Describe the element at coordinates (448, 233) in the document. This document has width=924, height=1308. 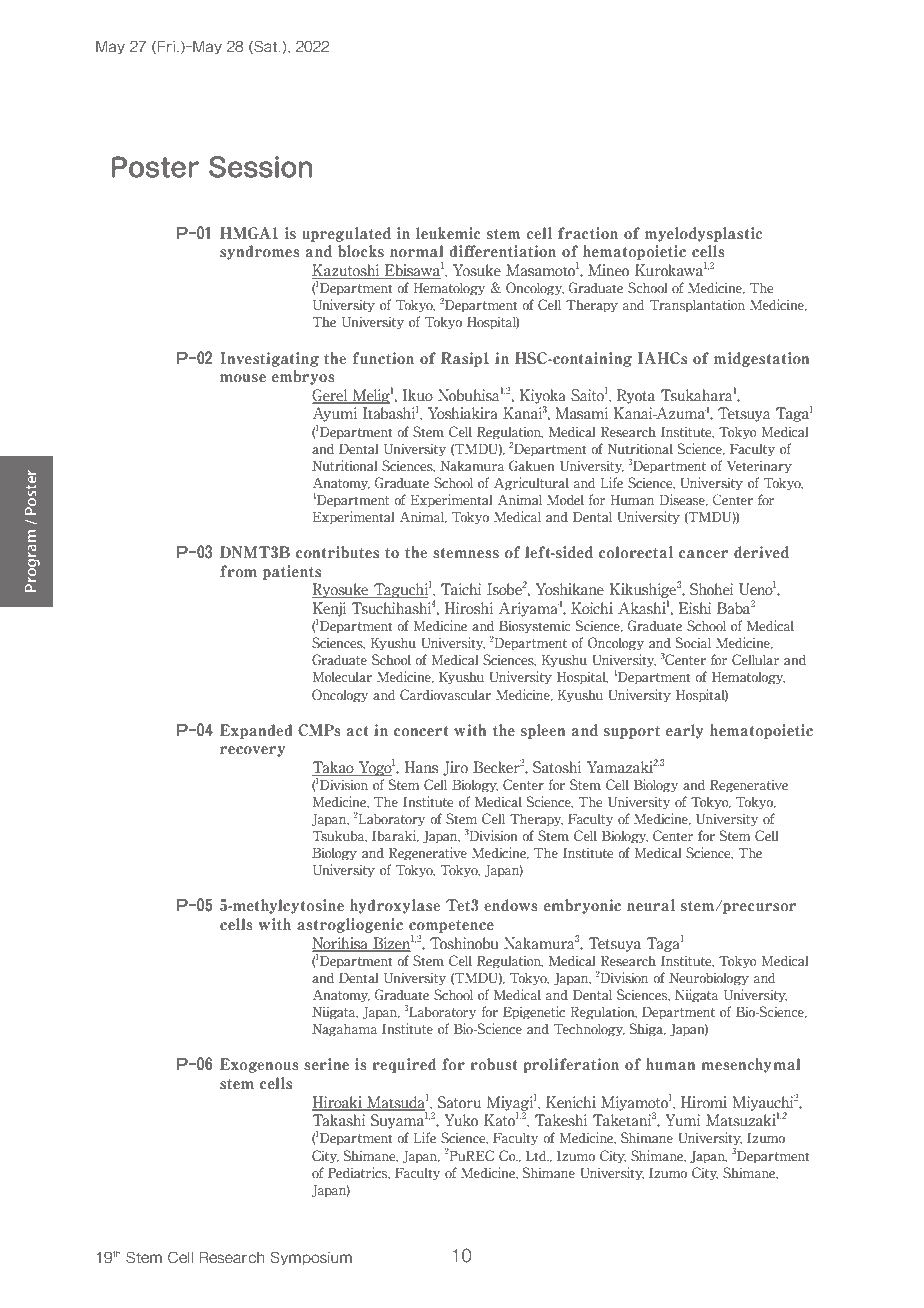
I see `leukemic` at that location.
